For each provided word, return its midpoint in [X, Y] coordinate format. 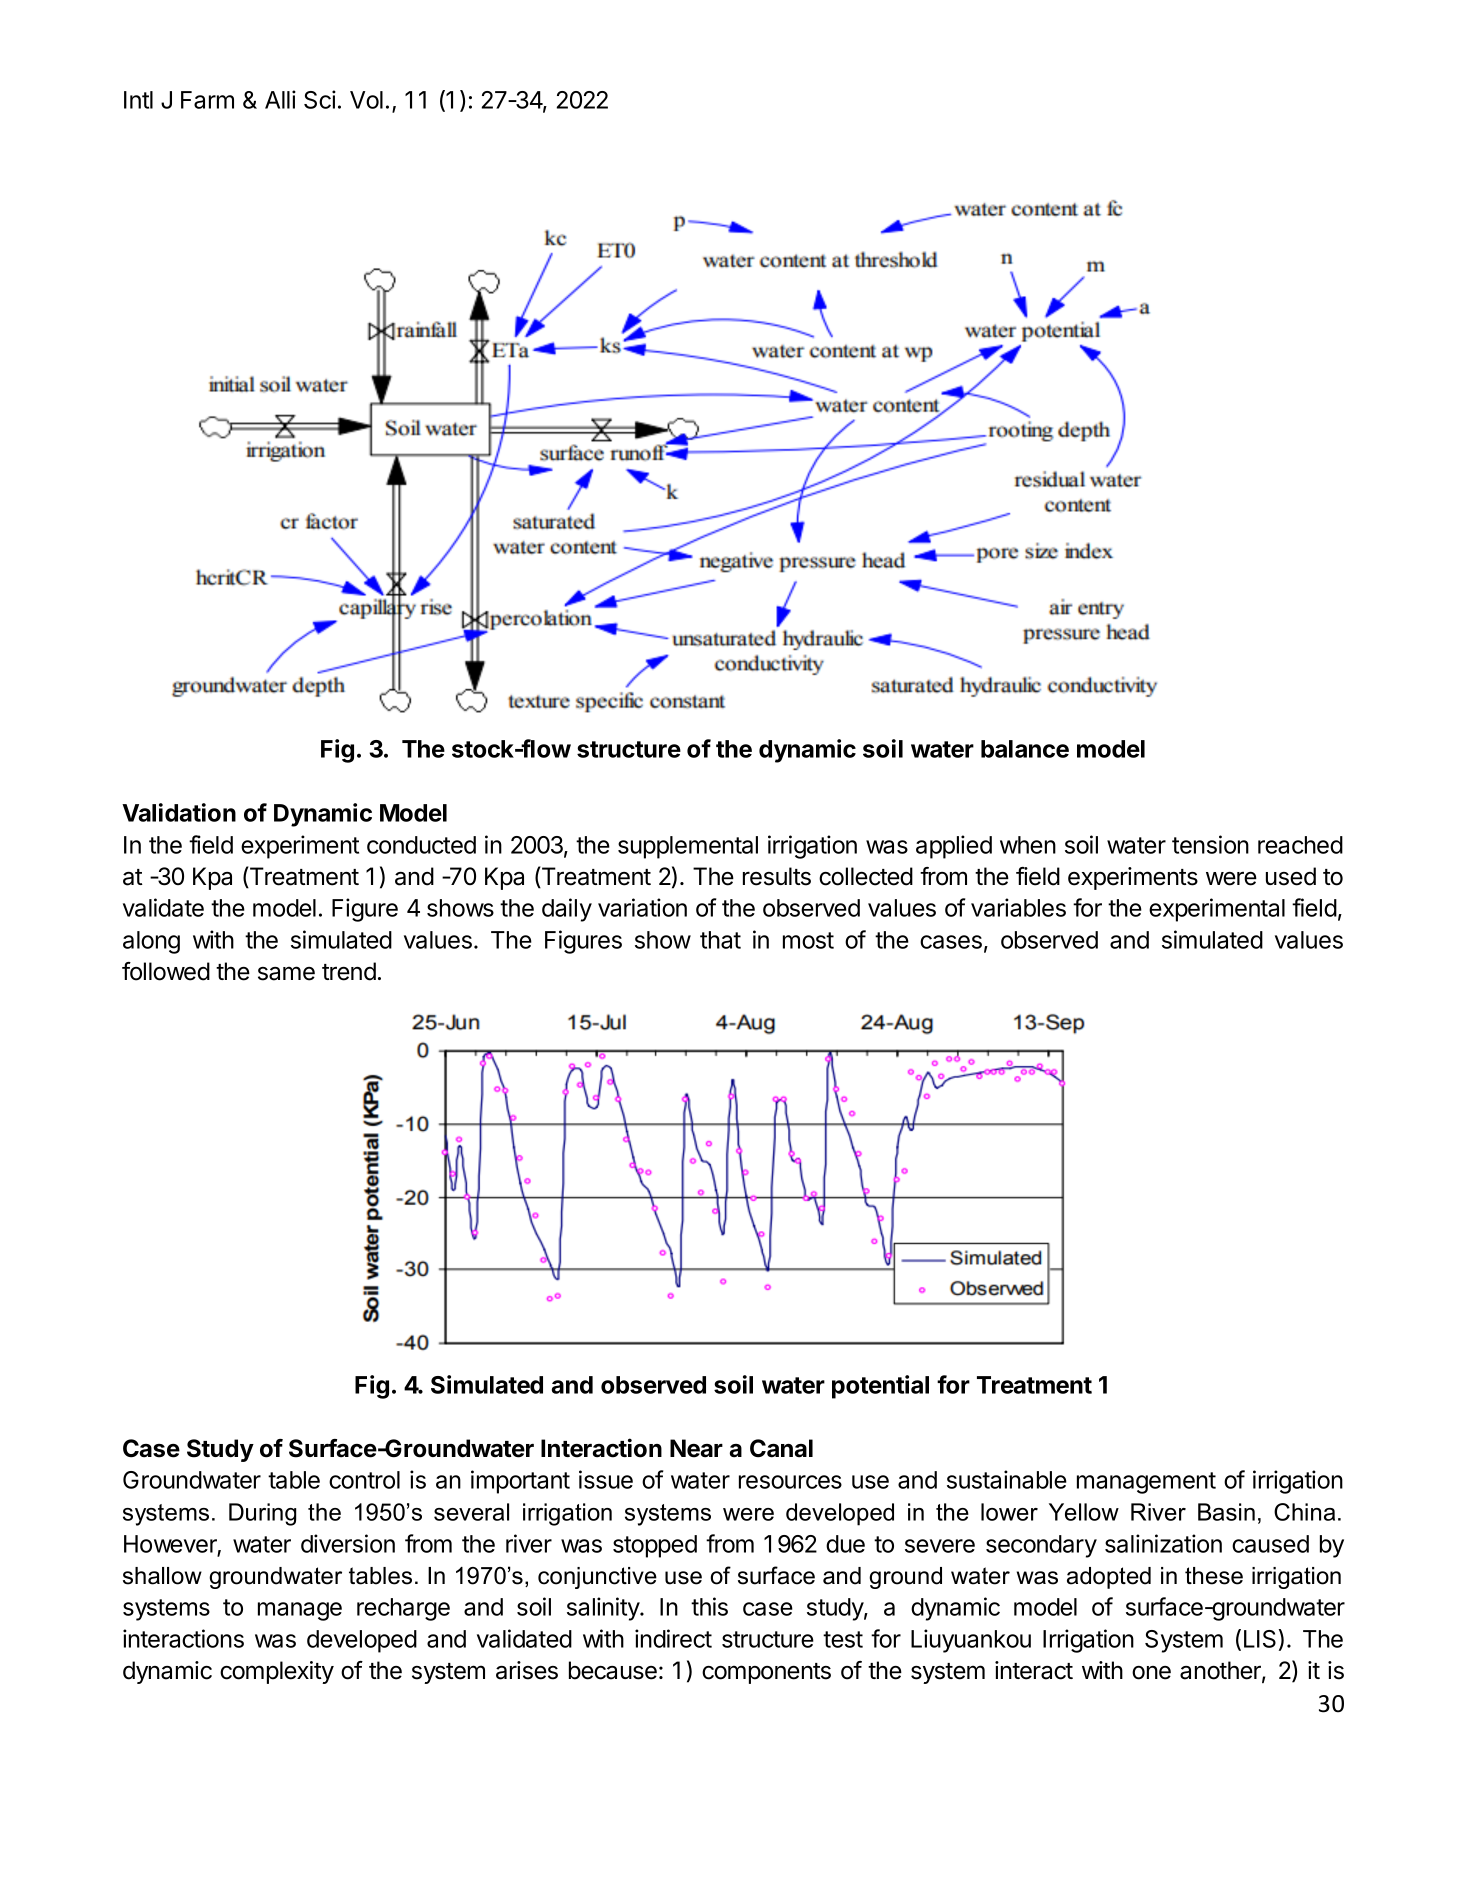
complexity [277, 1672]
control [364, 1480]
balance [1025, 749]
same [286, 973]
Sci [320, 99]
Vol [366, 100]
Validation [179, 812]
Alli [280, 99]
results [777, 876]
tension [1210, 844]
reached [1300, 845]
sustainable [1007, 1479]
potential [880, 1387]
